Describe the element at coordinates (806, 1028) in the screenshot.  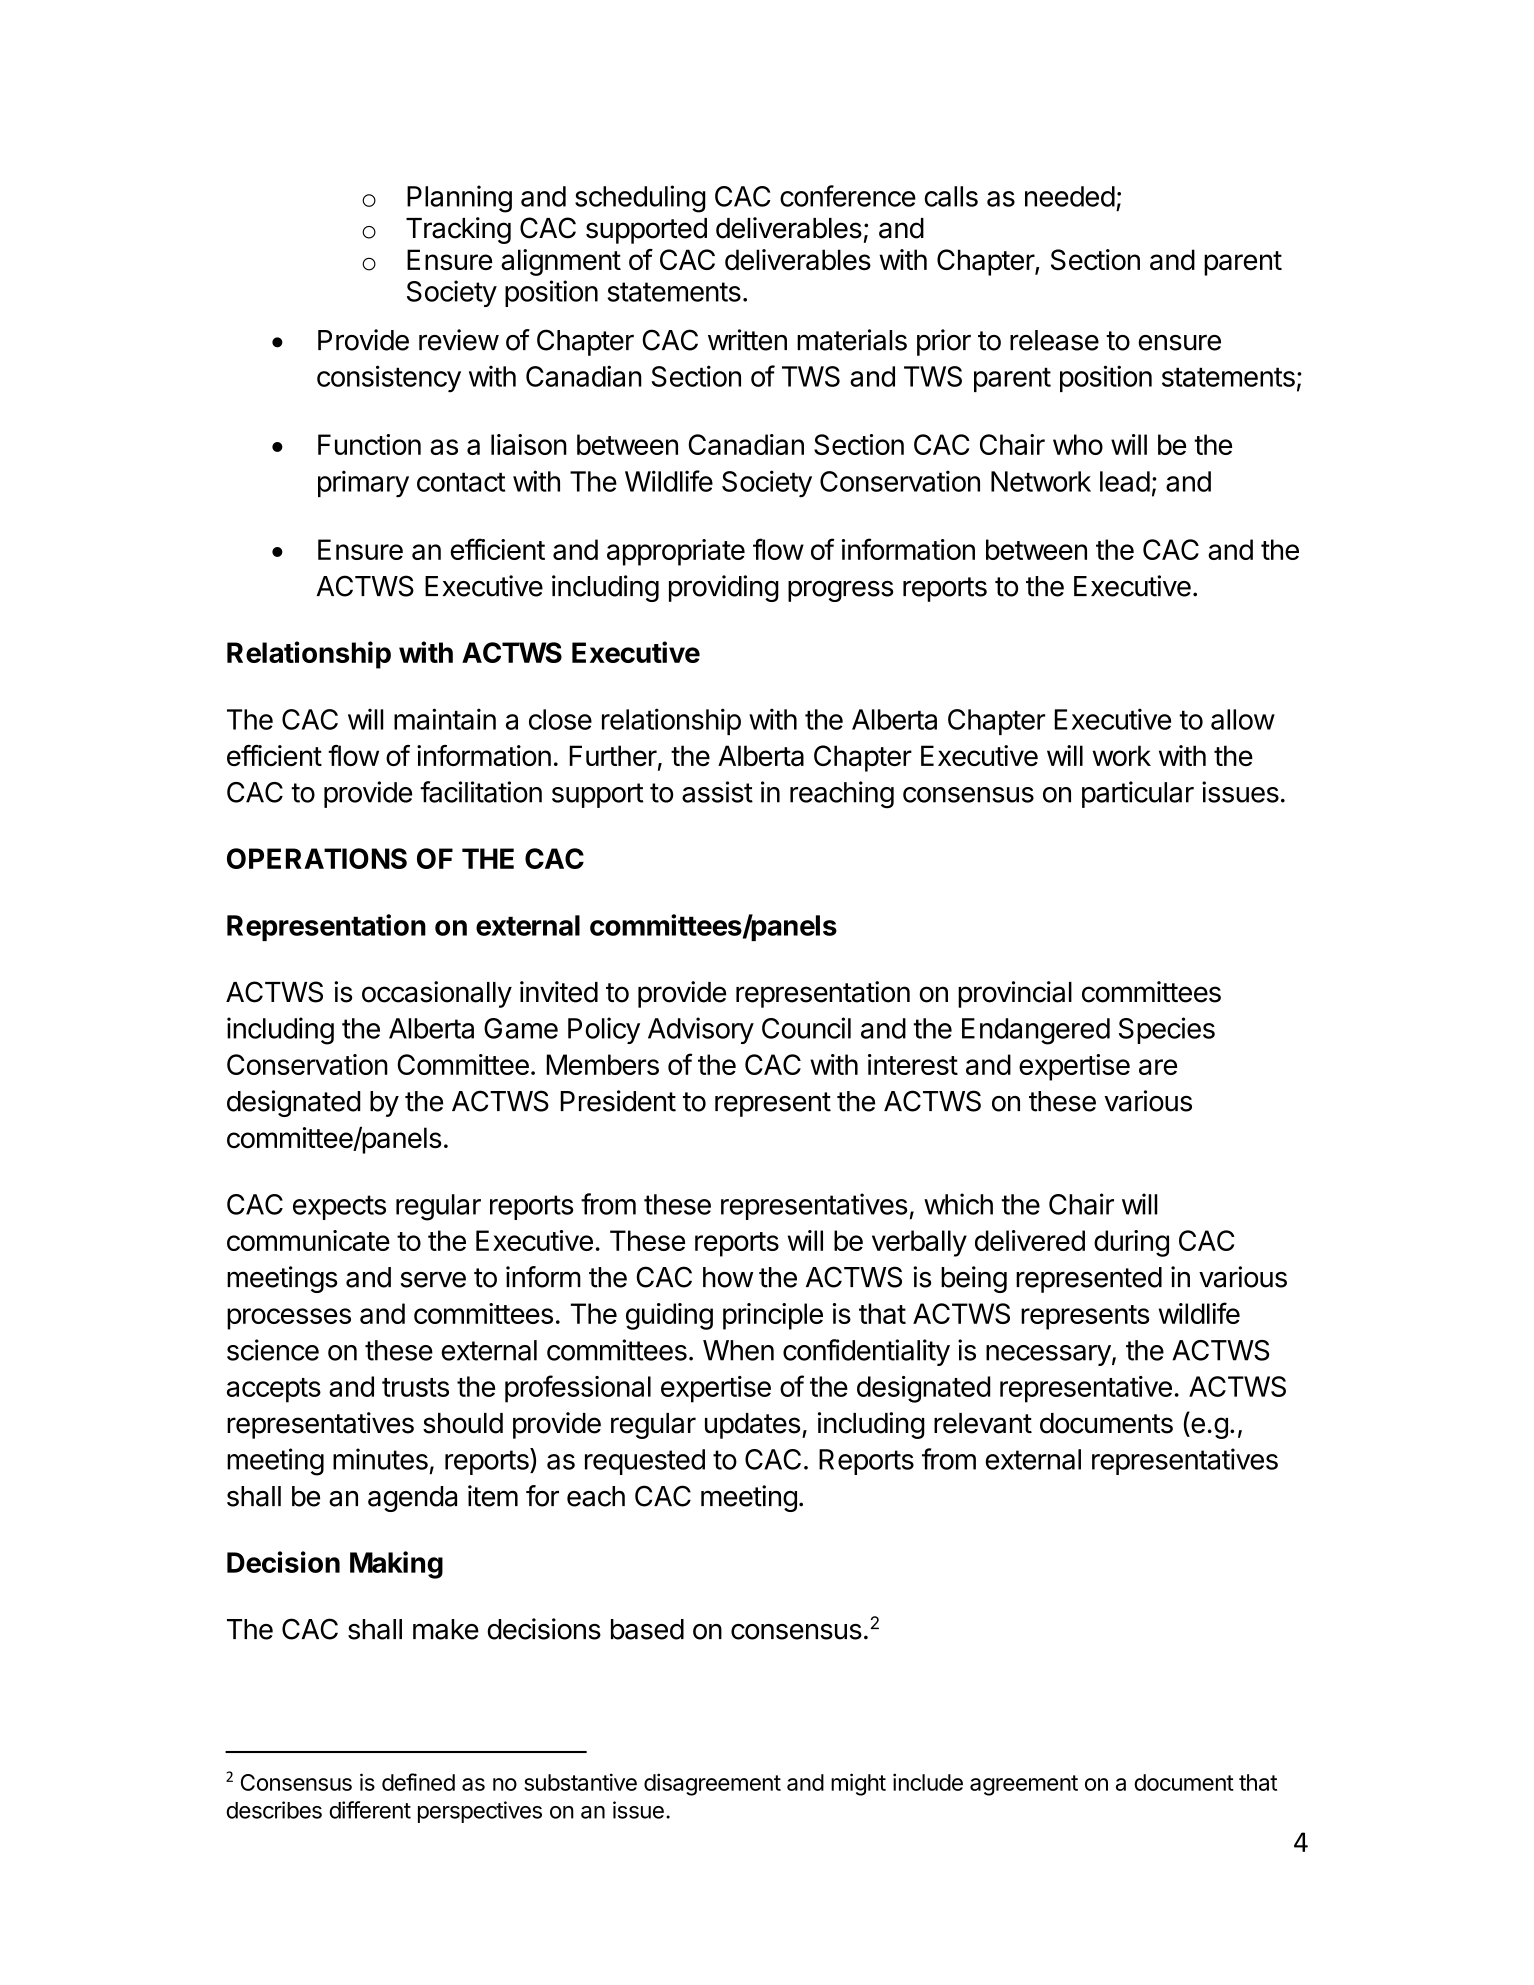
I see `Council` at that location.
